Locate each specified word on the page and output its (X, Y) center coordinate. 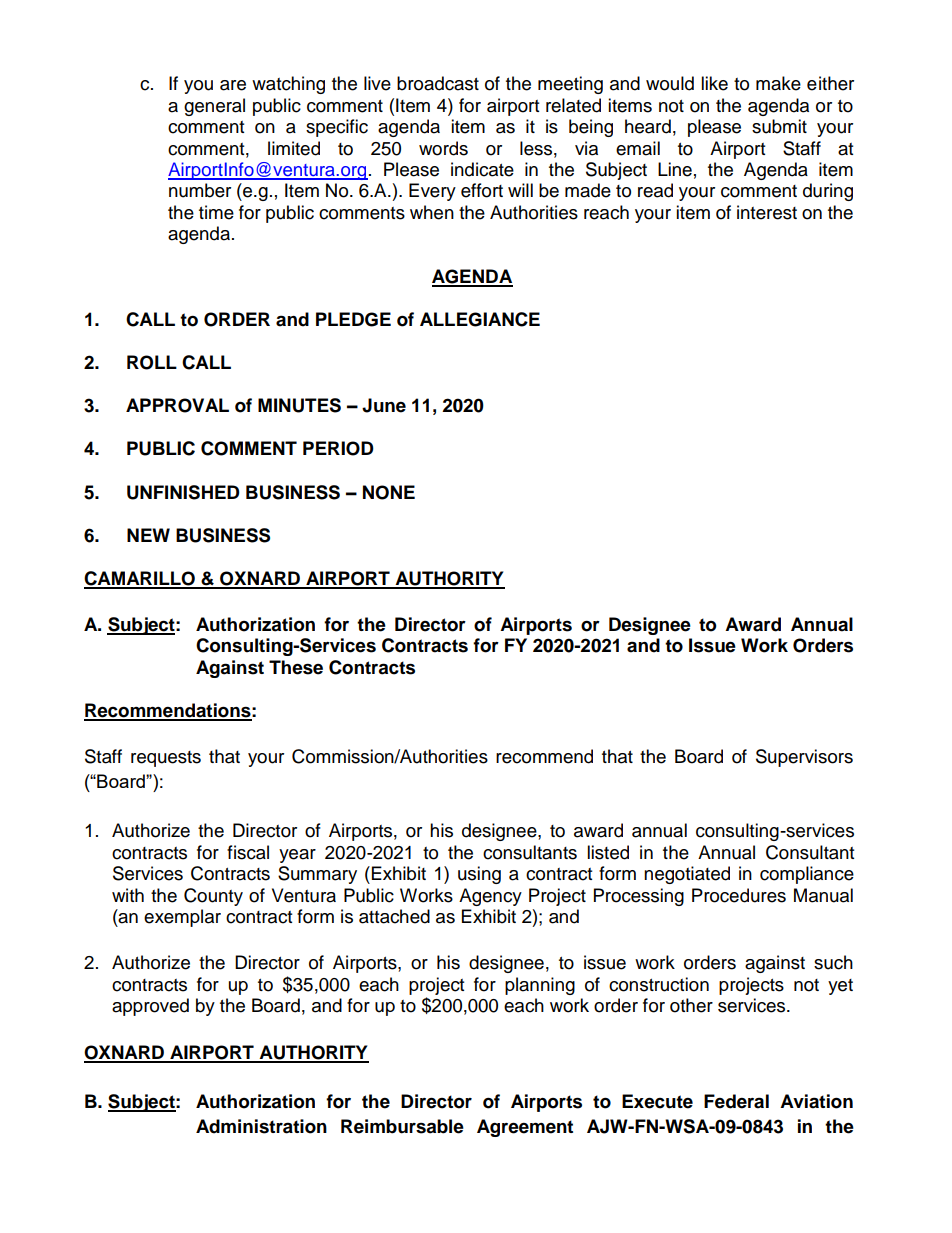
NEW (148, 535)
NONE (389, 492)
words (443, 148)
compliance (807, 875)
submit (779, 126)
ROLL (152, 362)
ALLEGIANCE (480, 319)
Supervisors (804, 758)
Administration (261, 1126)
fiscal (248, 852)
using (479, 875)
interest (767, 212)
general (214, 107)
